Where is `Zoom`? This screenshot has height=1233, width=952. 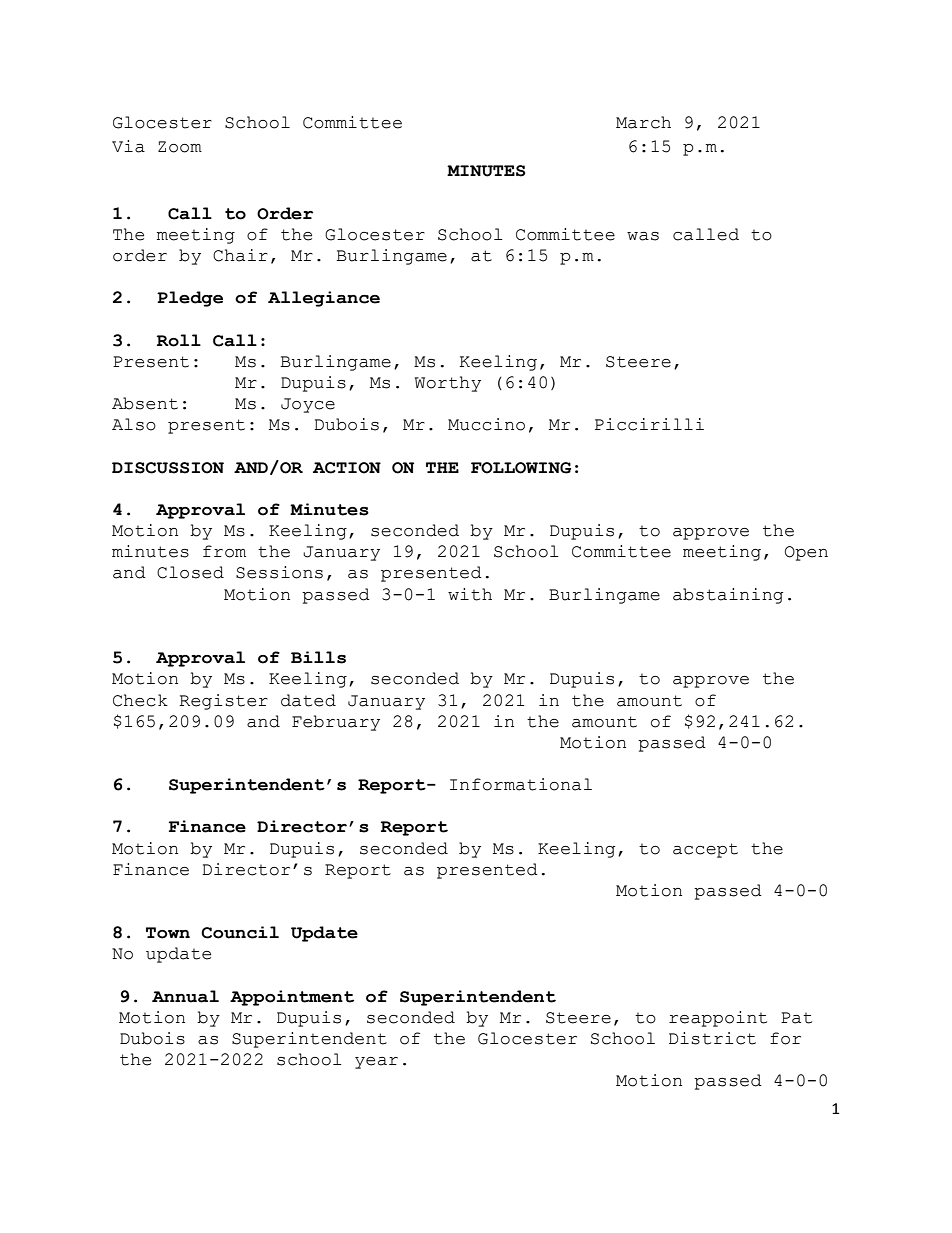
Zoom is located at coordinates (180, 147).
